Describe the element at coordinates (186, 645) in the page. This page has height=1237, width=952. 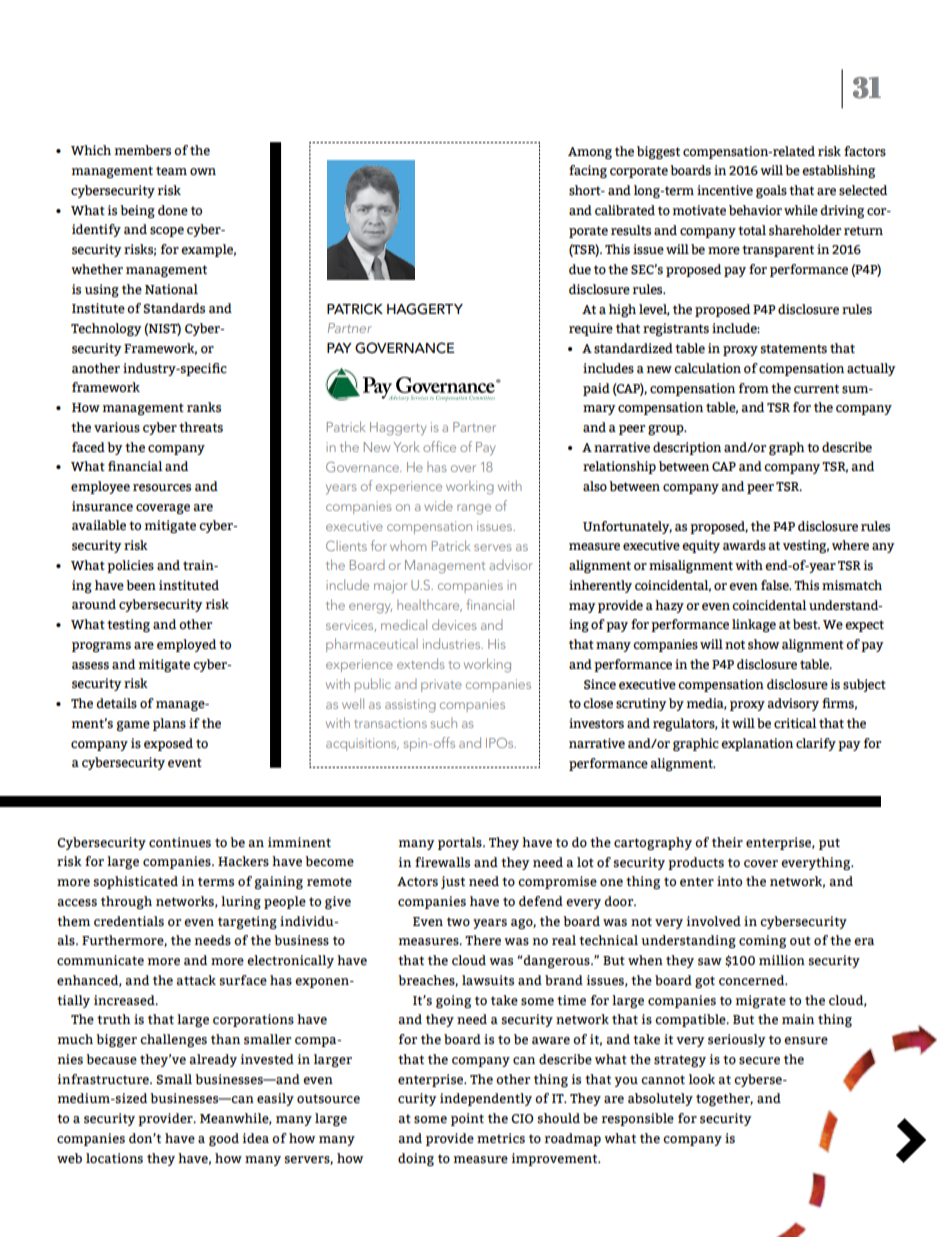
I see `employed` at that location.
